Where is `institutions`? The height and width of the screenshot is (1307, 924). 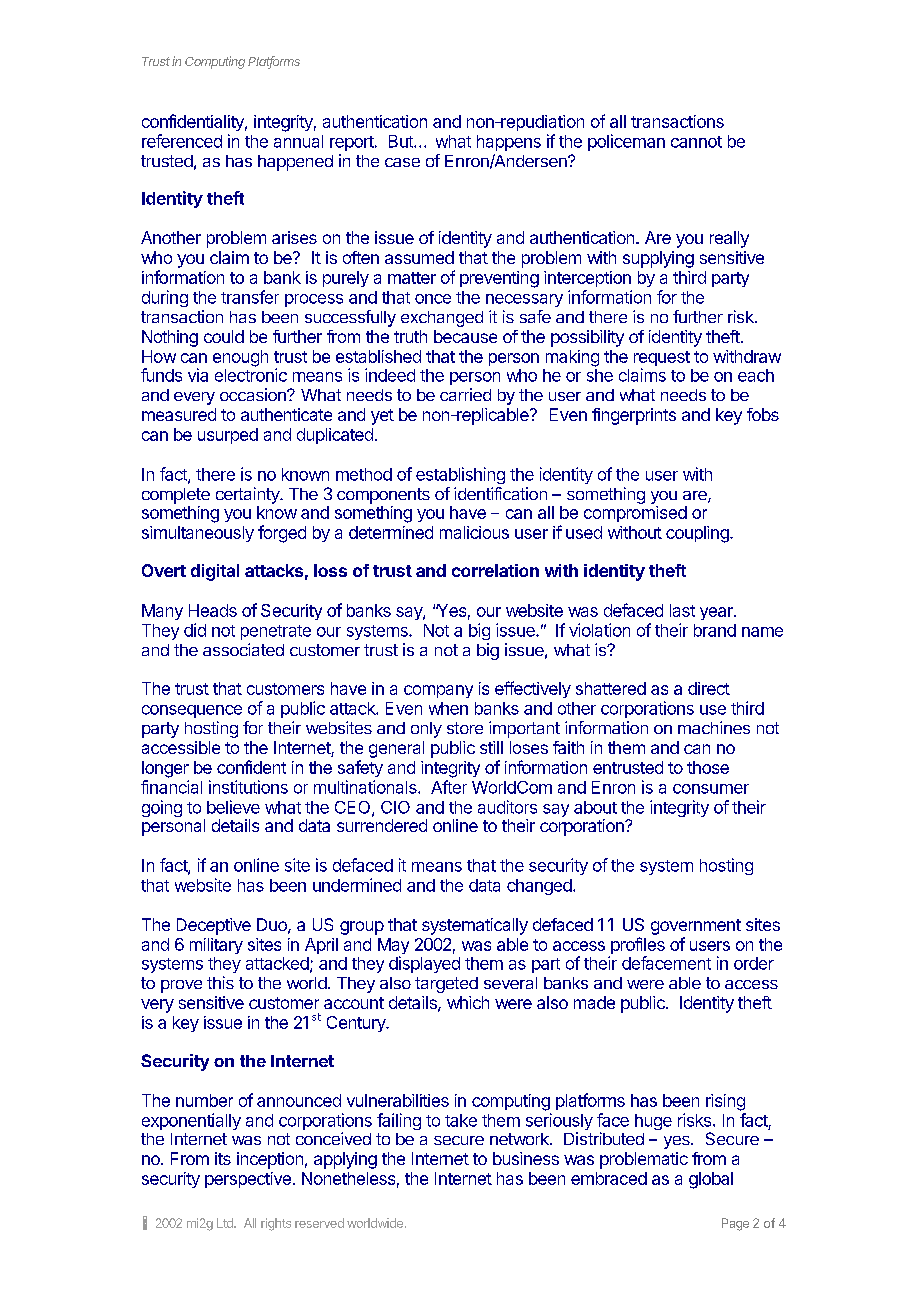
institutions is located at coordinates (248, 787).
